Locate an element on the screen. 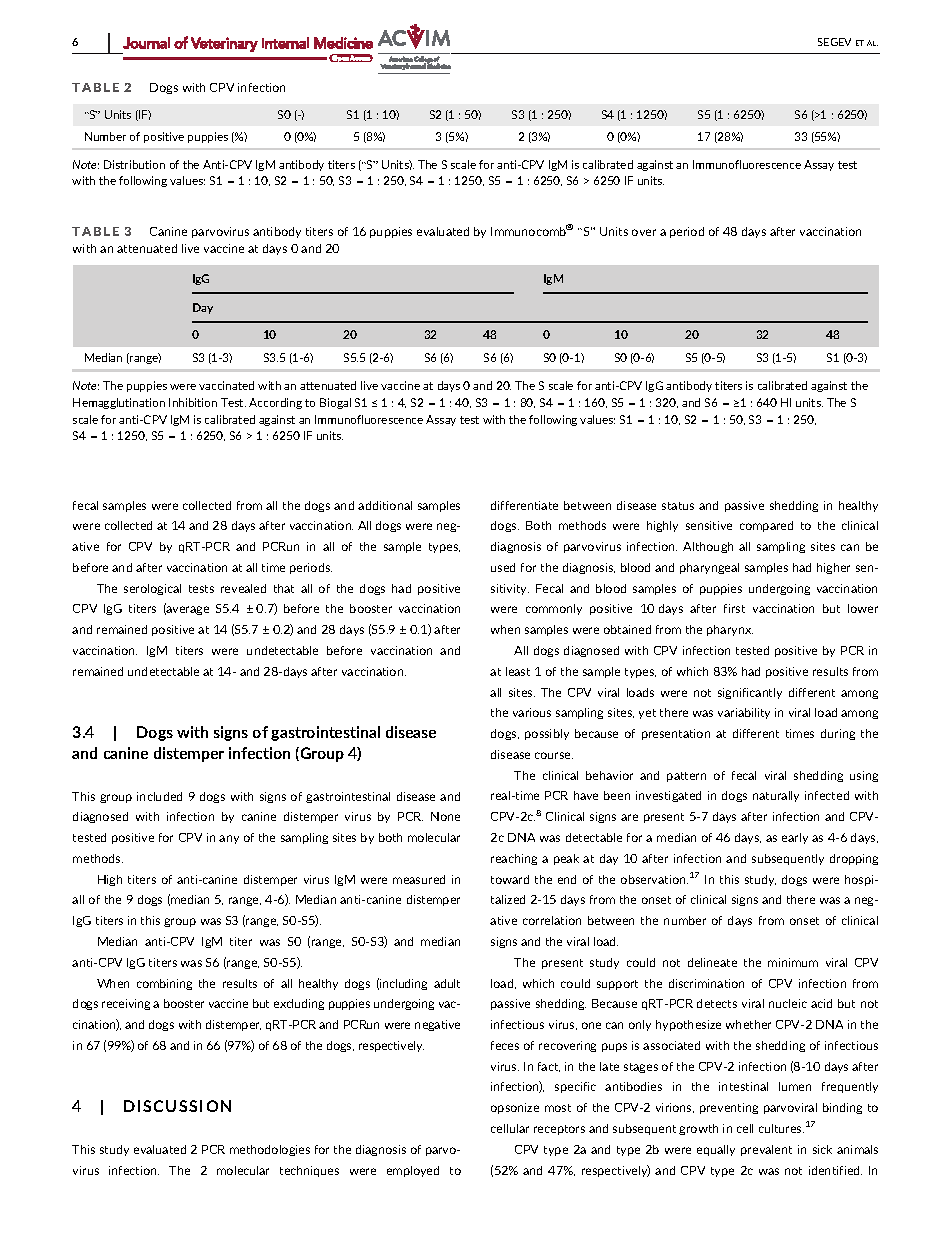 This screenshot has width=952, height=1251. compared is located at coordinates (766, 526).
